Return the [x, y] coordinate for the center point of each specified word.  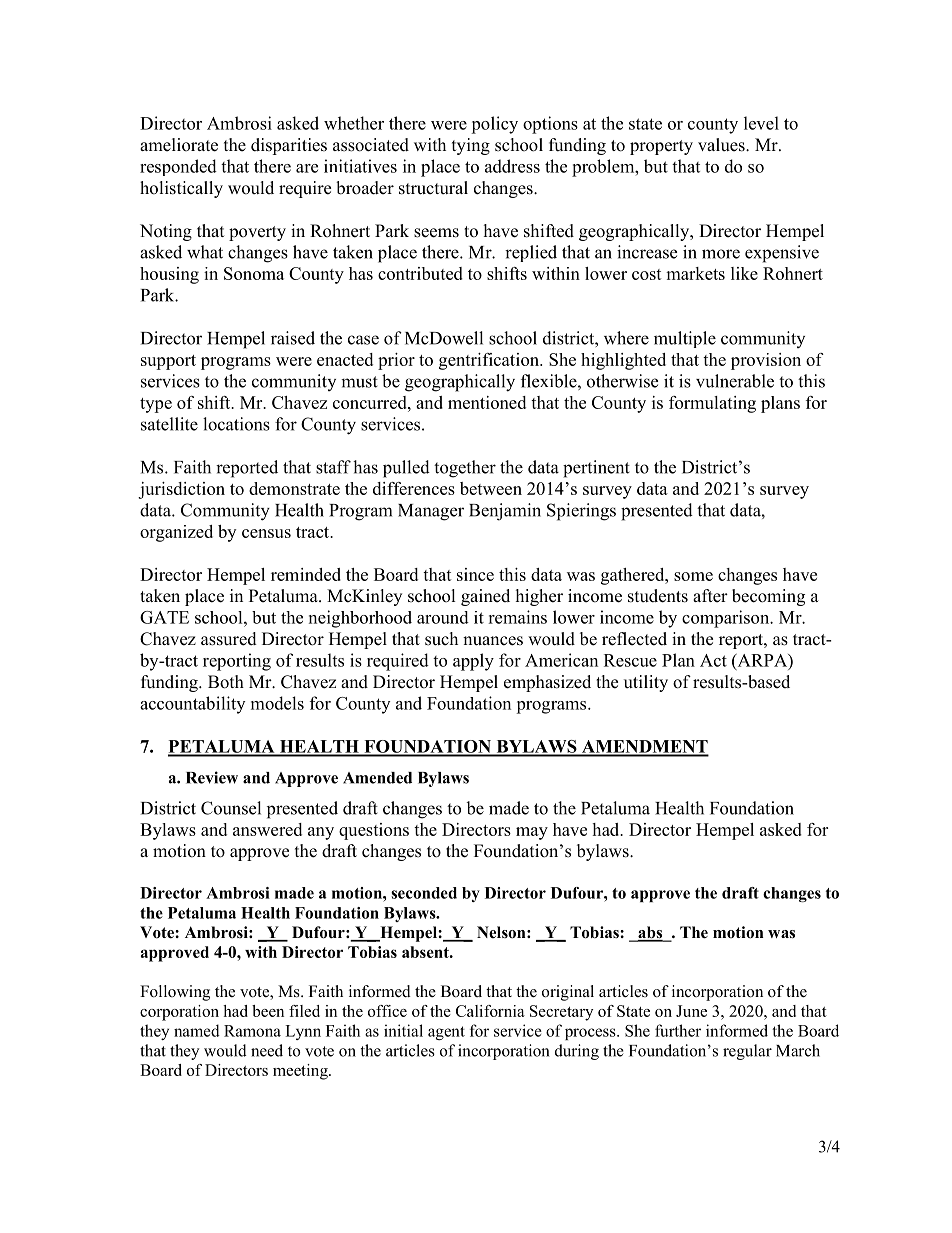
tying [471, 146]
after [710, 596]
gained [485, 597]
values [722, 145]
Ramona [252, 1031]
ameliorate [179, 145]
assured [229, 639]
